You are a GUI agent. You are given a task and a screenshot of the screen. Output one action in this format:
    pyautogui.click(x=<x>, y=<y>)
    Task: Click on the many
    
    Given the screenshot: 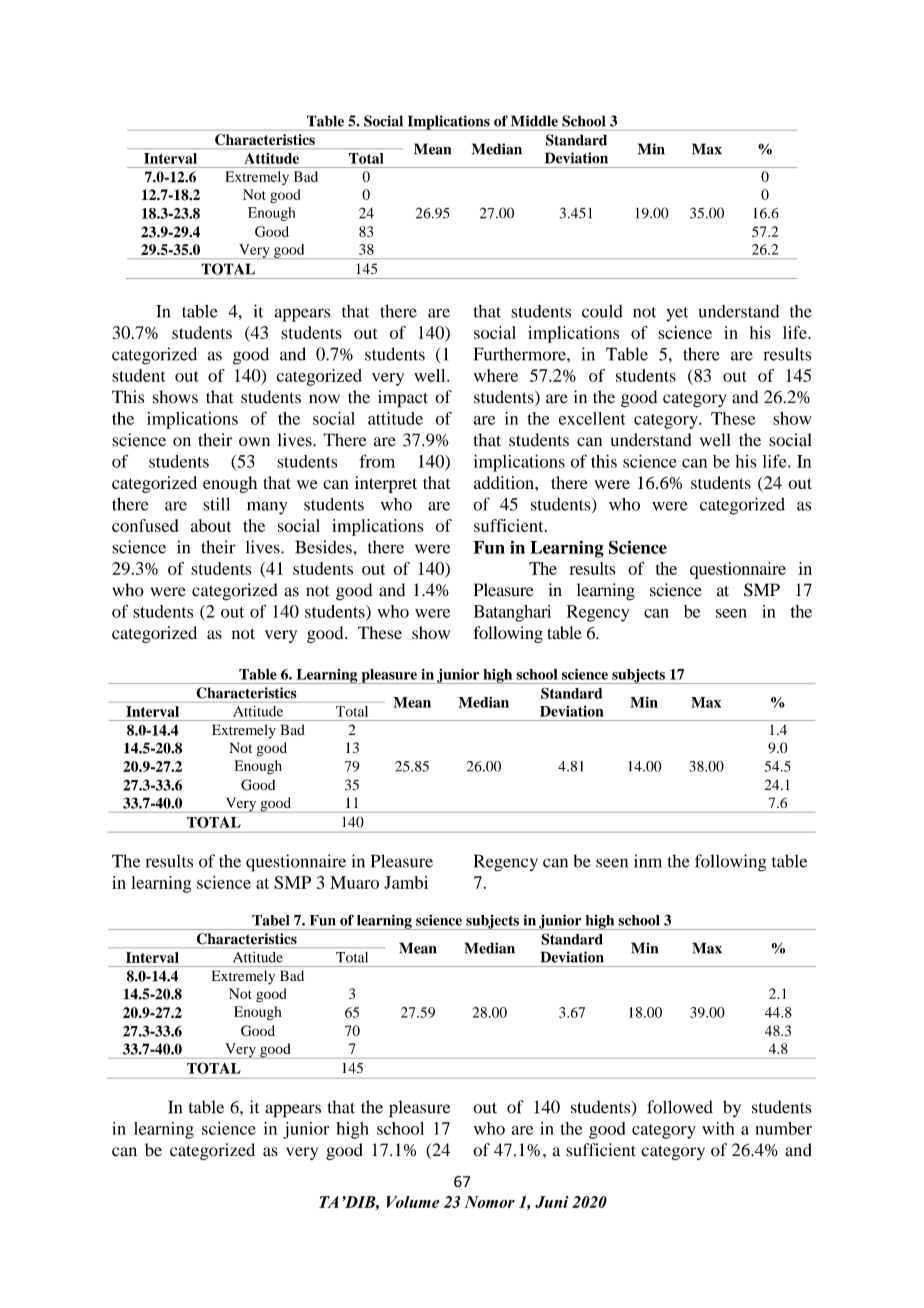 What is the action you would take?
    pyautogui.click(x=267, y=508)
